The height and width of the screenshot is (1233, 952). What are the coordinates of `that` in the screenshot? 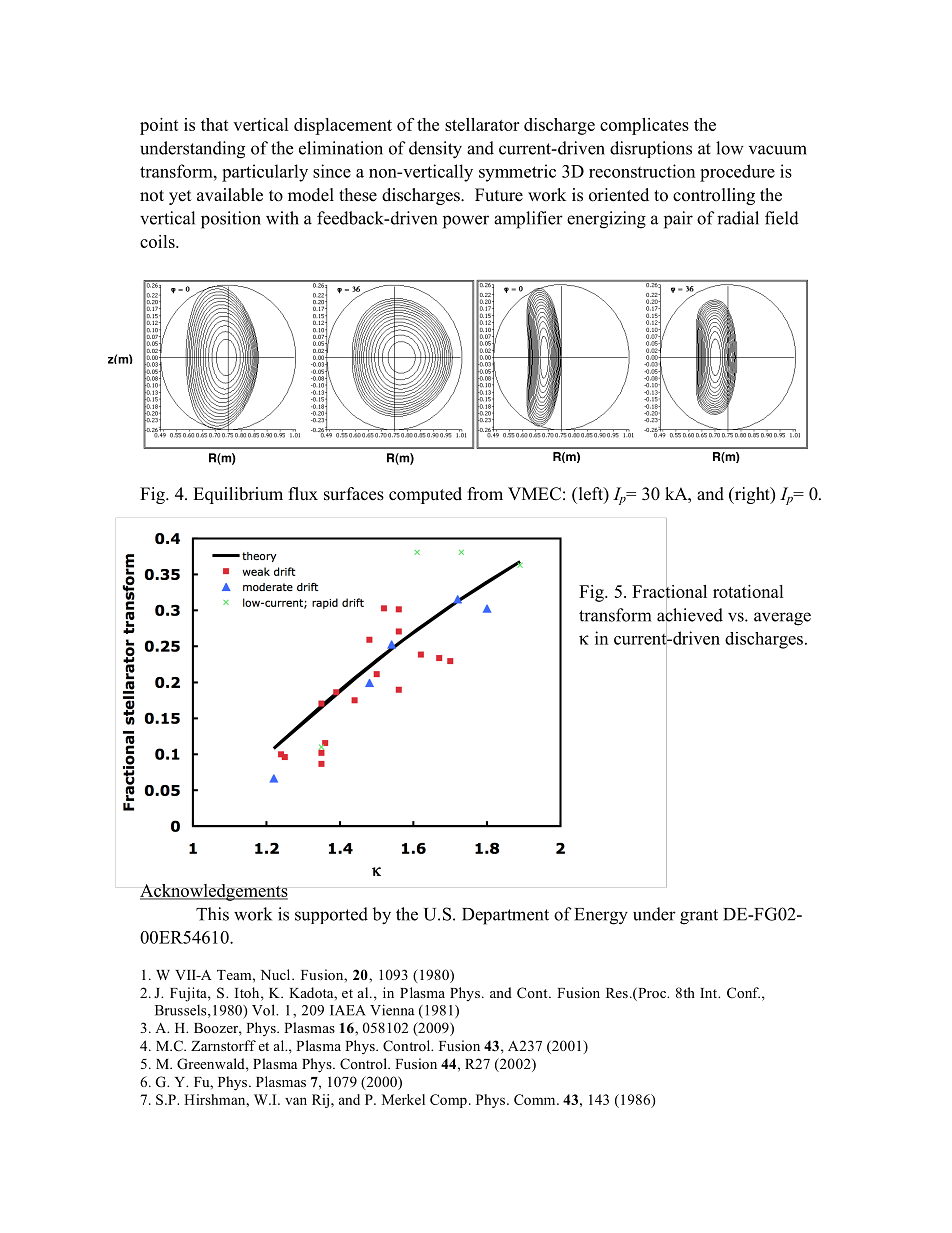 It's located at (215, 124).
